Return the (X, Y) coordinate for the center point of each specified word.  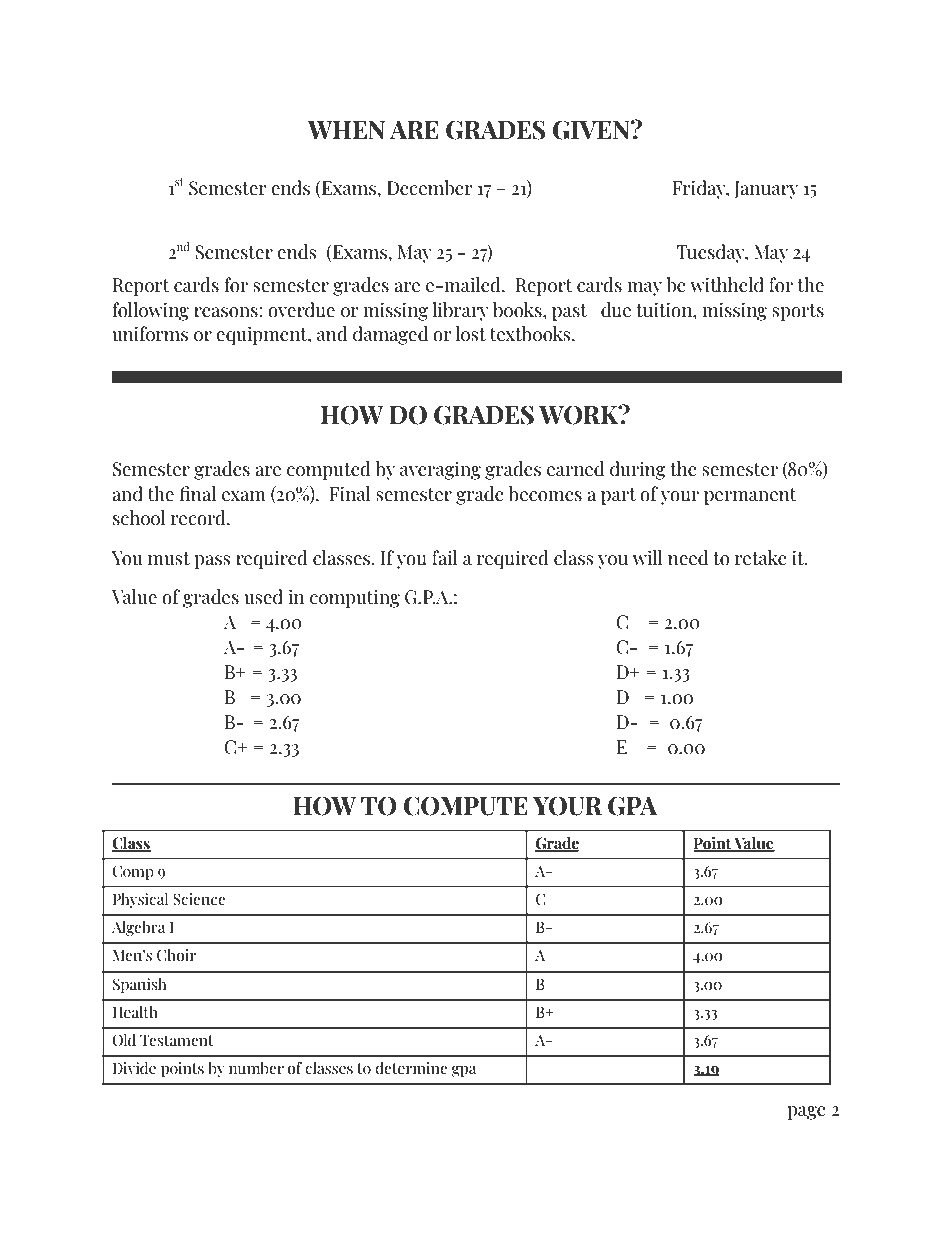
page (806, 1113)
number (256, 1068)
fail (445, 557)
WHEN (346, 130)
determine (411, 1068)
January (766, 190)
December (430, 188)
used (263, 597)
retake (761, 558)
